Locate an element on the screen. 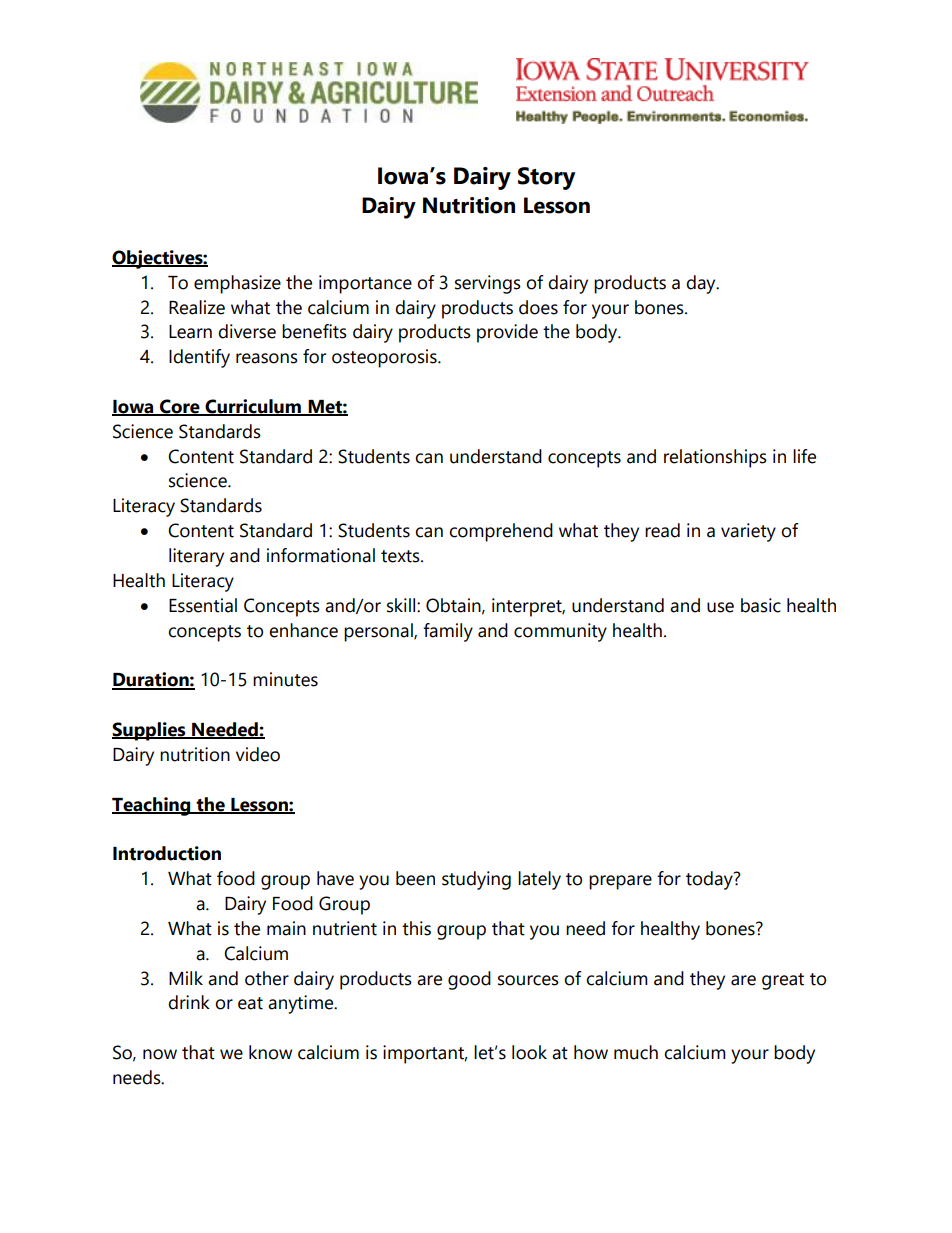  studying is located at coordinates (476, 880).
